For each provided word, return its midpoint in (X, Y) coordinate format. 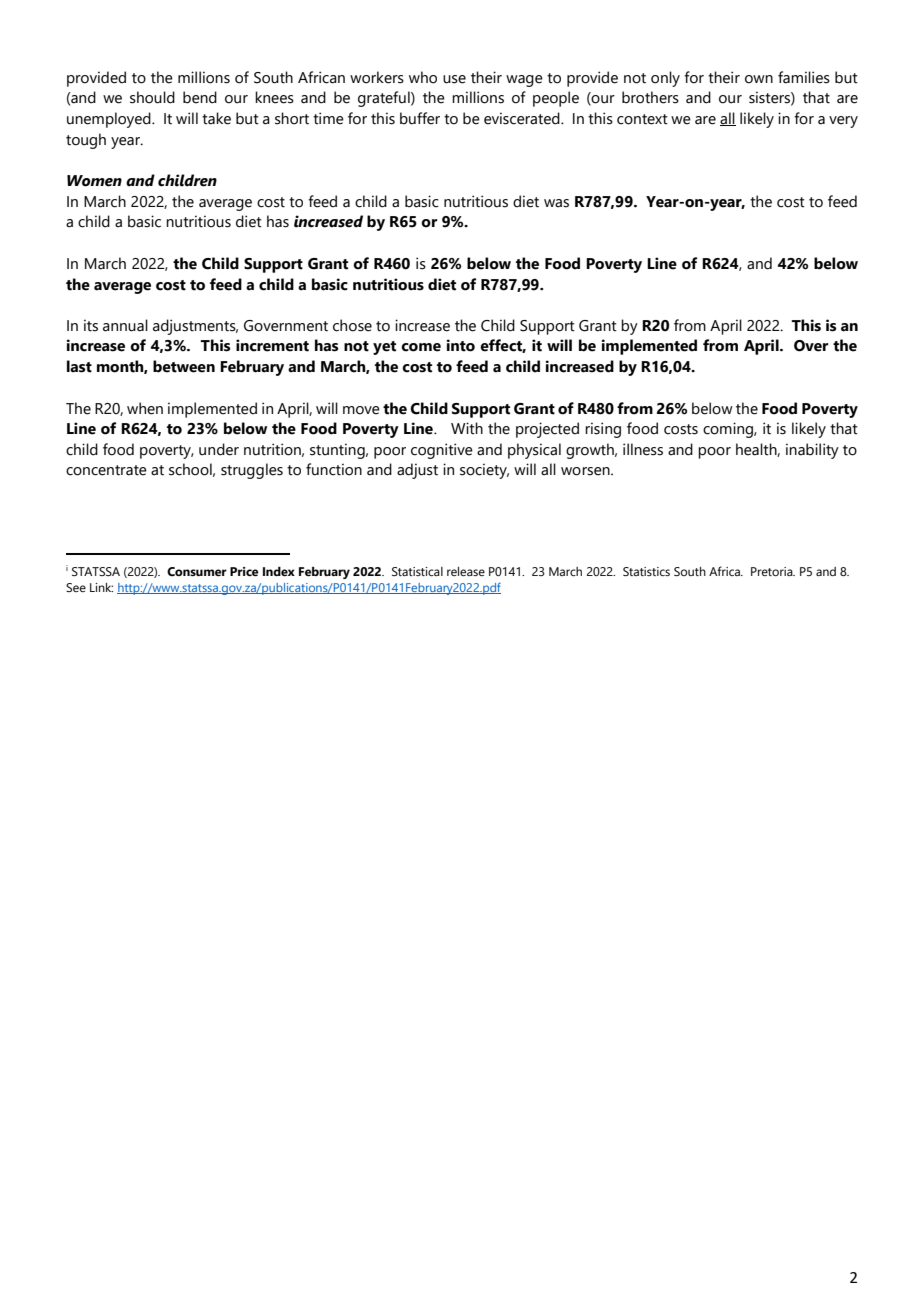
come (421, 347)
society (484, 471)
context (642, 119)
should (152, 97)
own (759, 79)
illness (643, 449)
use (454, 79)
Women (94, 181)
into (460, 345)
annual (125, 325)
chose (352, 325)
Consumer (197, 572)
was (556, 203)
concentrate (106, 470)
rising (603, 430)
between (184, 366)
